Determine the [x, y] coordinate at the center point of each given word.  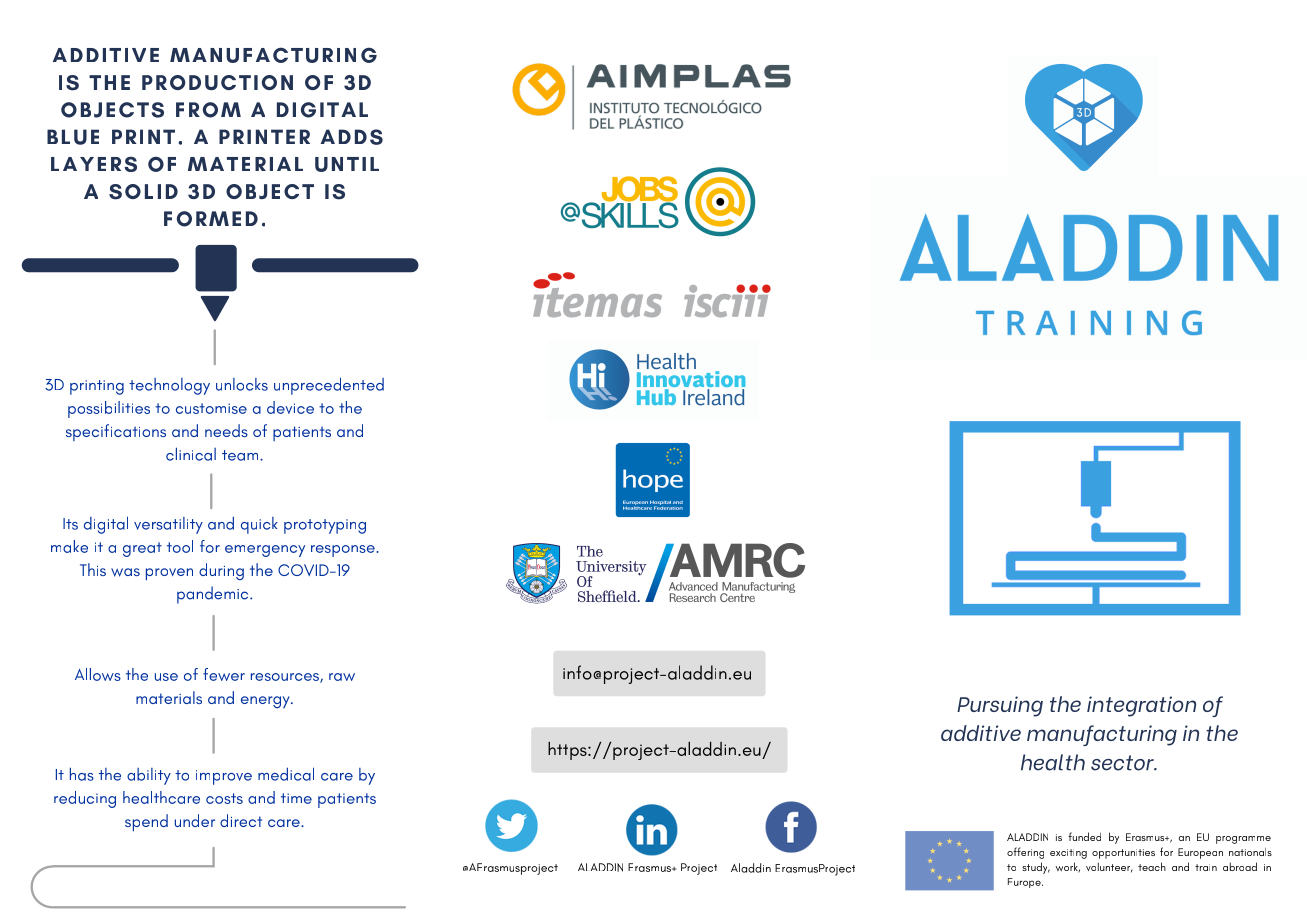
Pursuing [1000, 706]
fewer [224, 674]
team [241, 455]
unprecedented [329, 386]
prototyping [325, 526]
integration [1141, 706]
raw [342, 677]
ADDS [352, 137]
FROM [208, 110]
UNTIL [347, 164]
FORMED [211, 219]
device [290, 407]
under [195, 820]
